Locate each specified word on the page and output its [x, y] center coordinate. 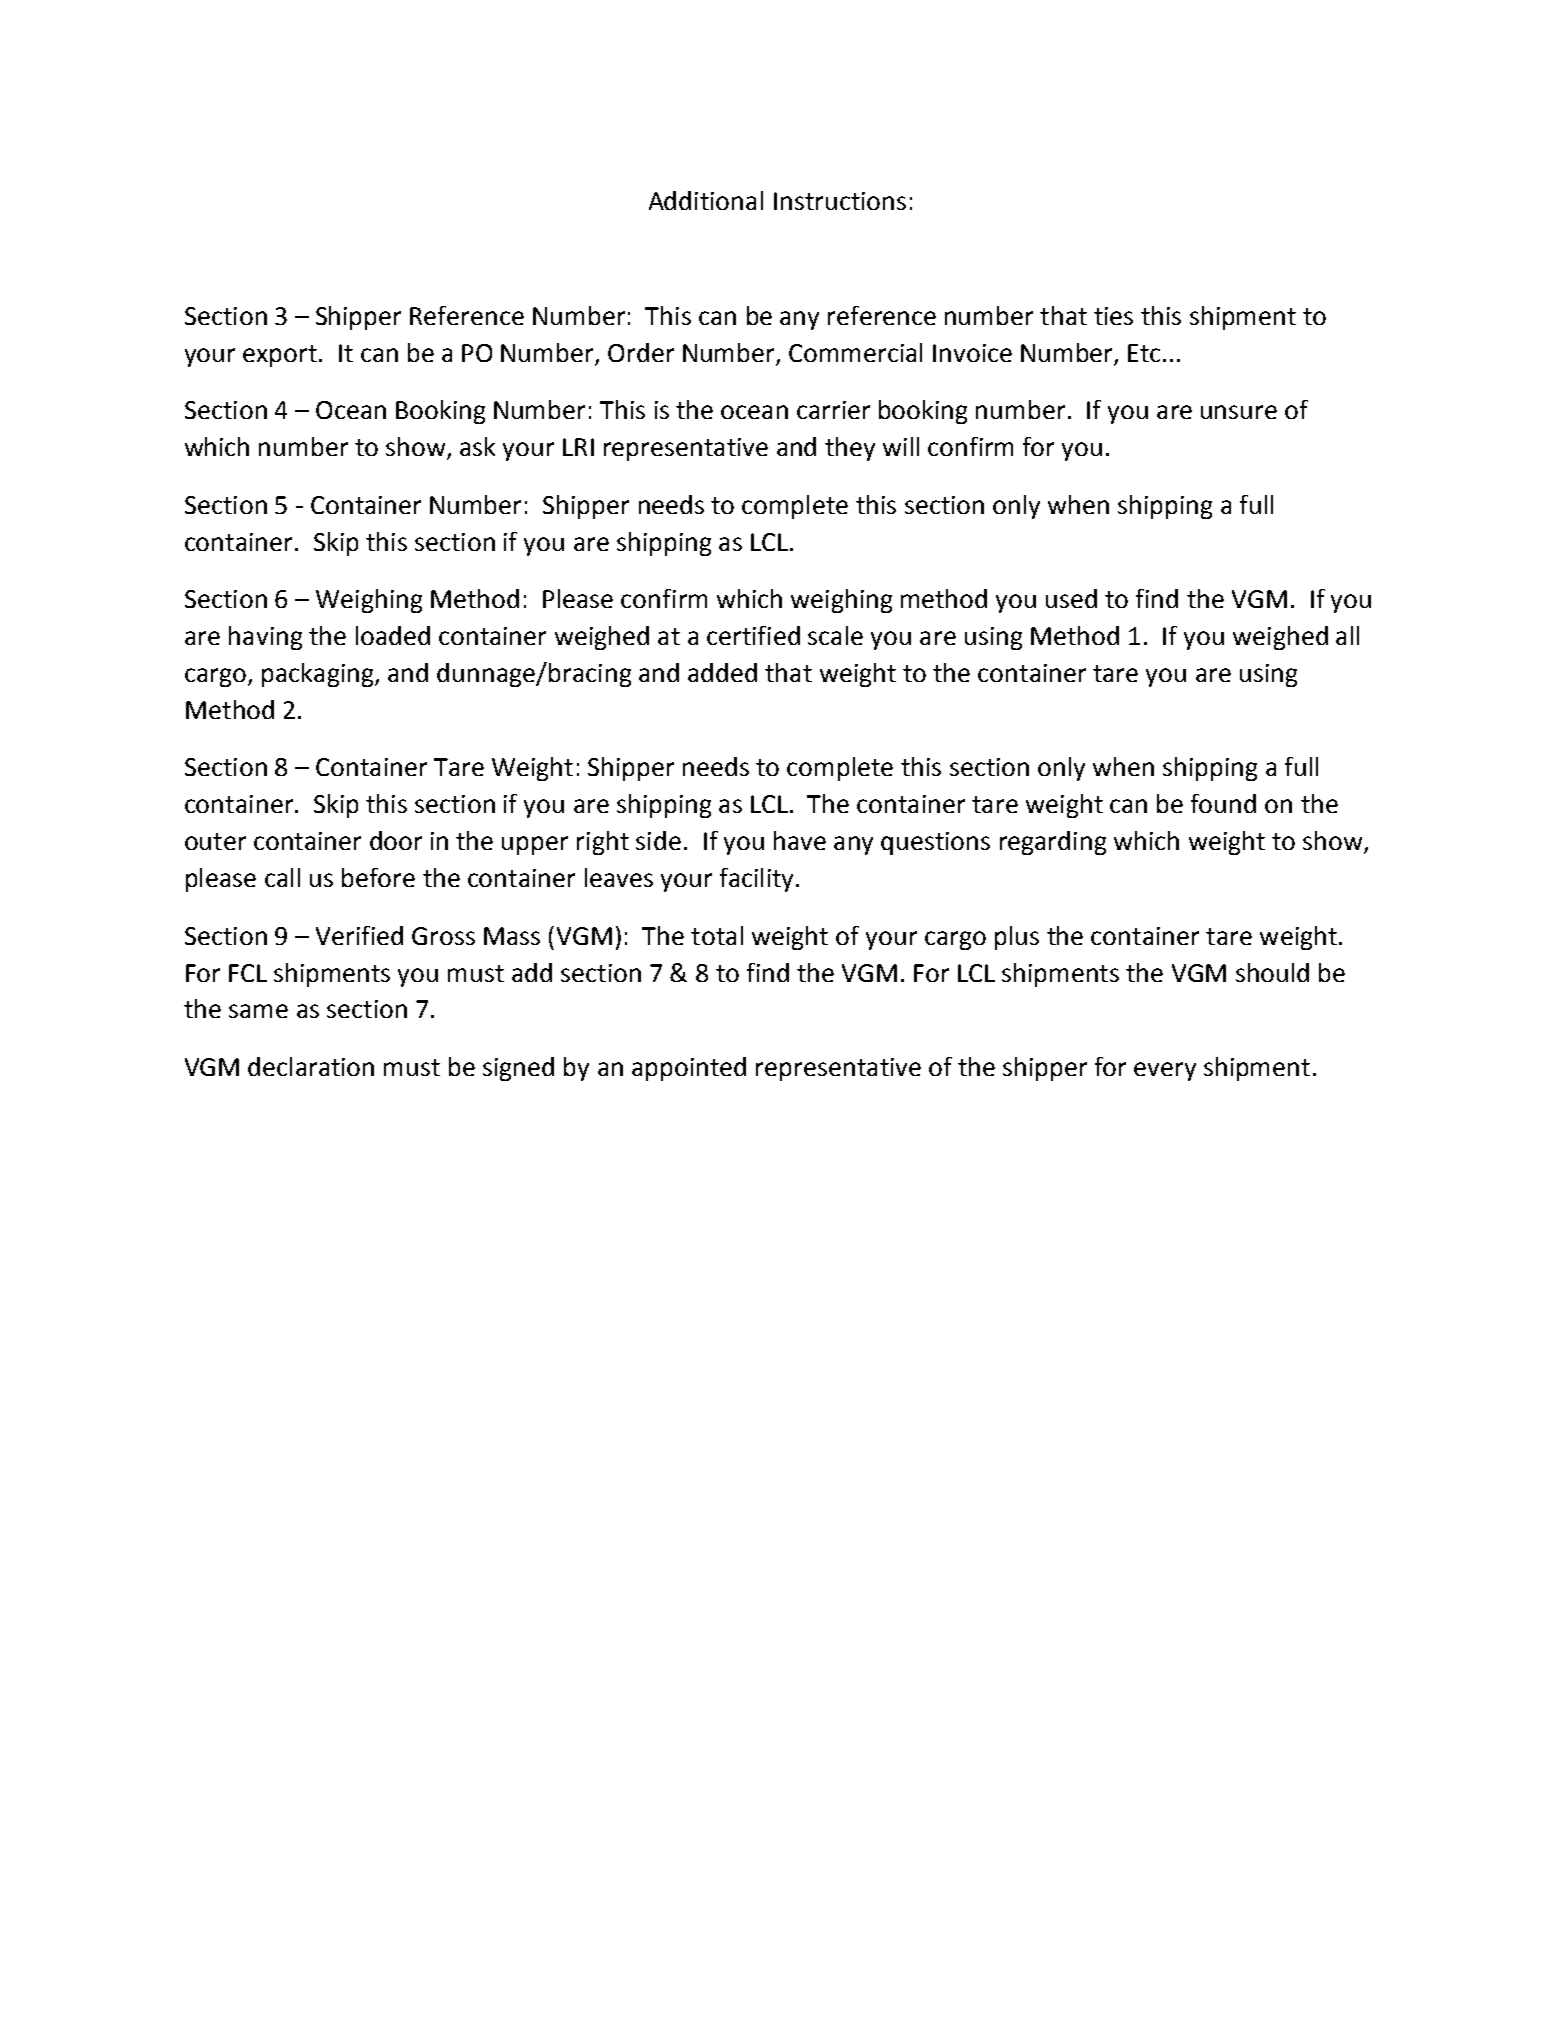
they [850, 449]
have [800, 840]
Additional [706, 200]
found [1223, 803]
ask [477, 446]
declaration [311, 1066]
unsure [1239, 412]
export [280, 356]
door [396, 840]
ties [1113, 316]
